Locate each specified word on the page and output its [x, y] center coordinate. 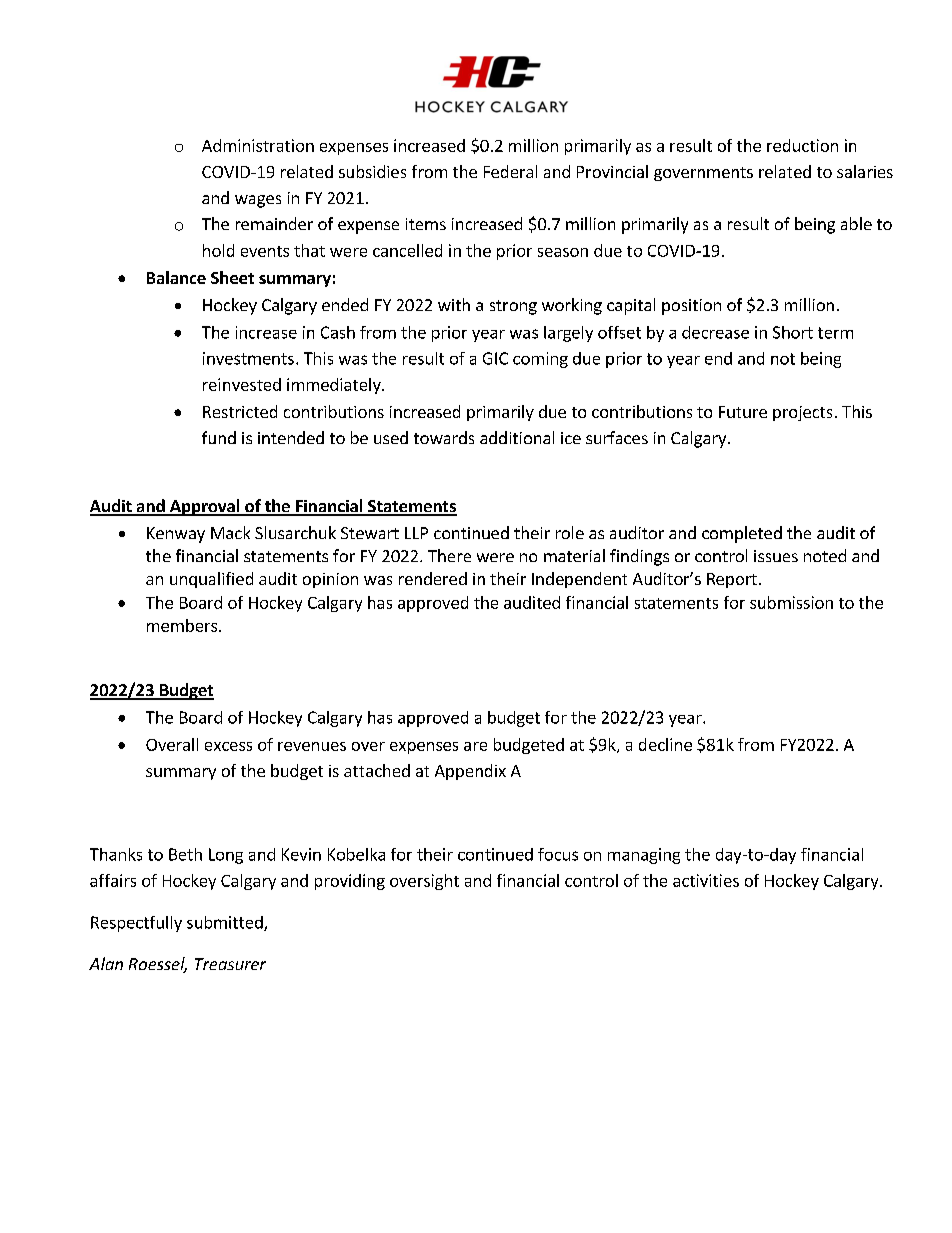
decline [665, 744]
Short [793, 332]
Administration [258, 145]
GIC [495, 358]
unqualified [211, 580]
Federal [510, 171]
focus [558, 854]
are [475, 746]
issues [776, 556]
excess [228, 746]
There [449, 555]
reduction [802, 145]
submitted [226, 923]
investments [248, 358]
